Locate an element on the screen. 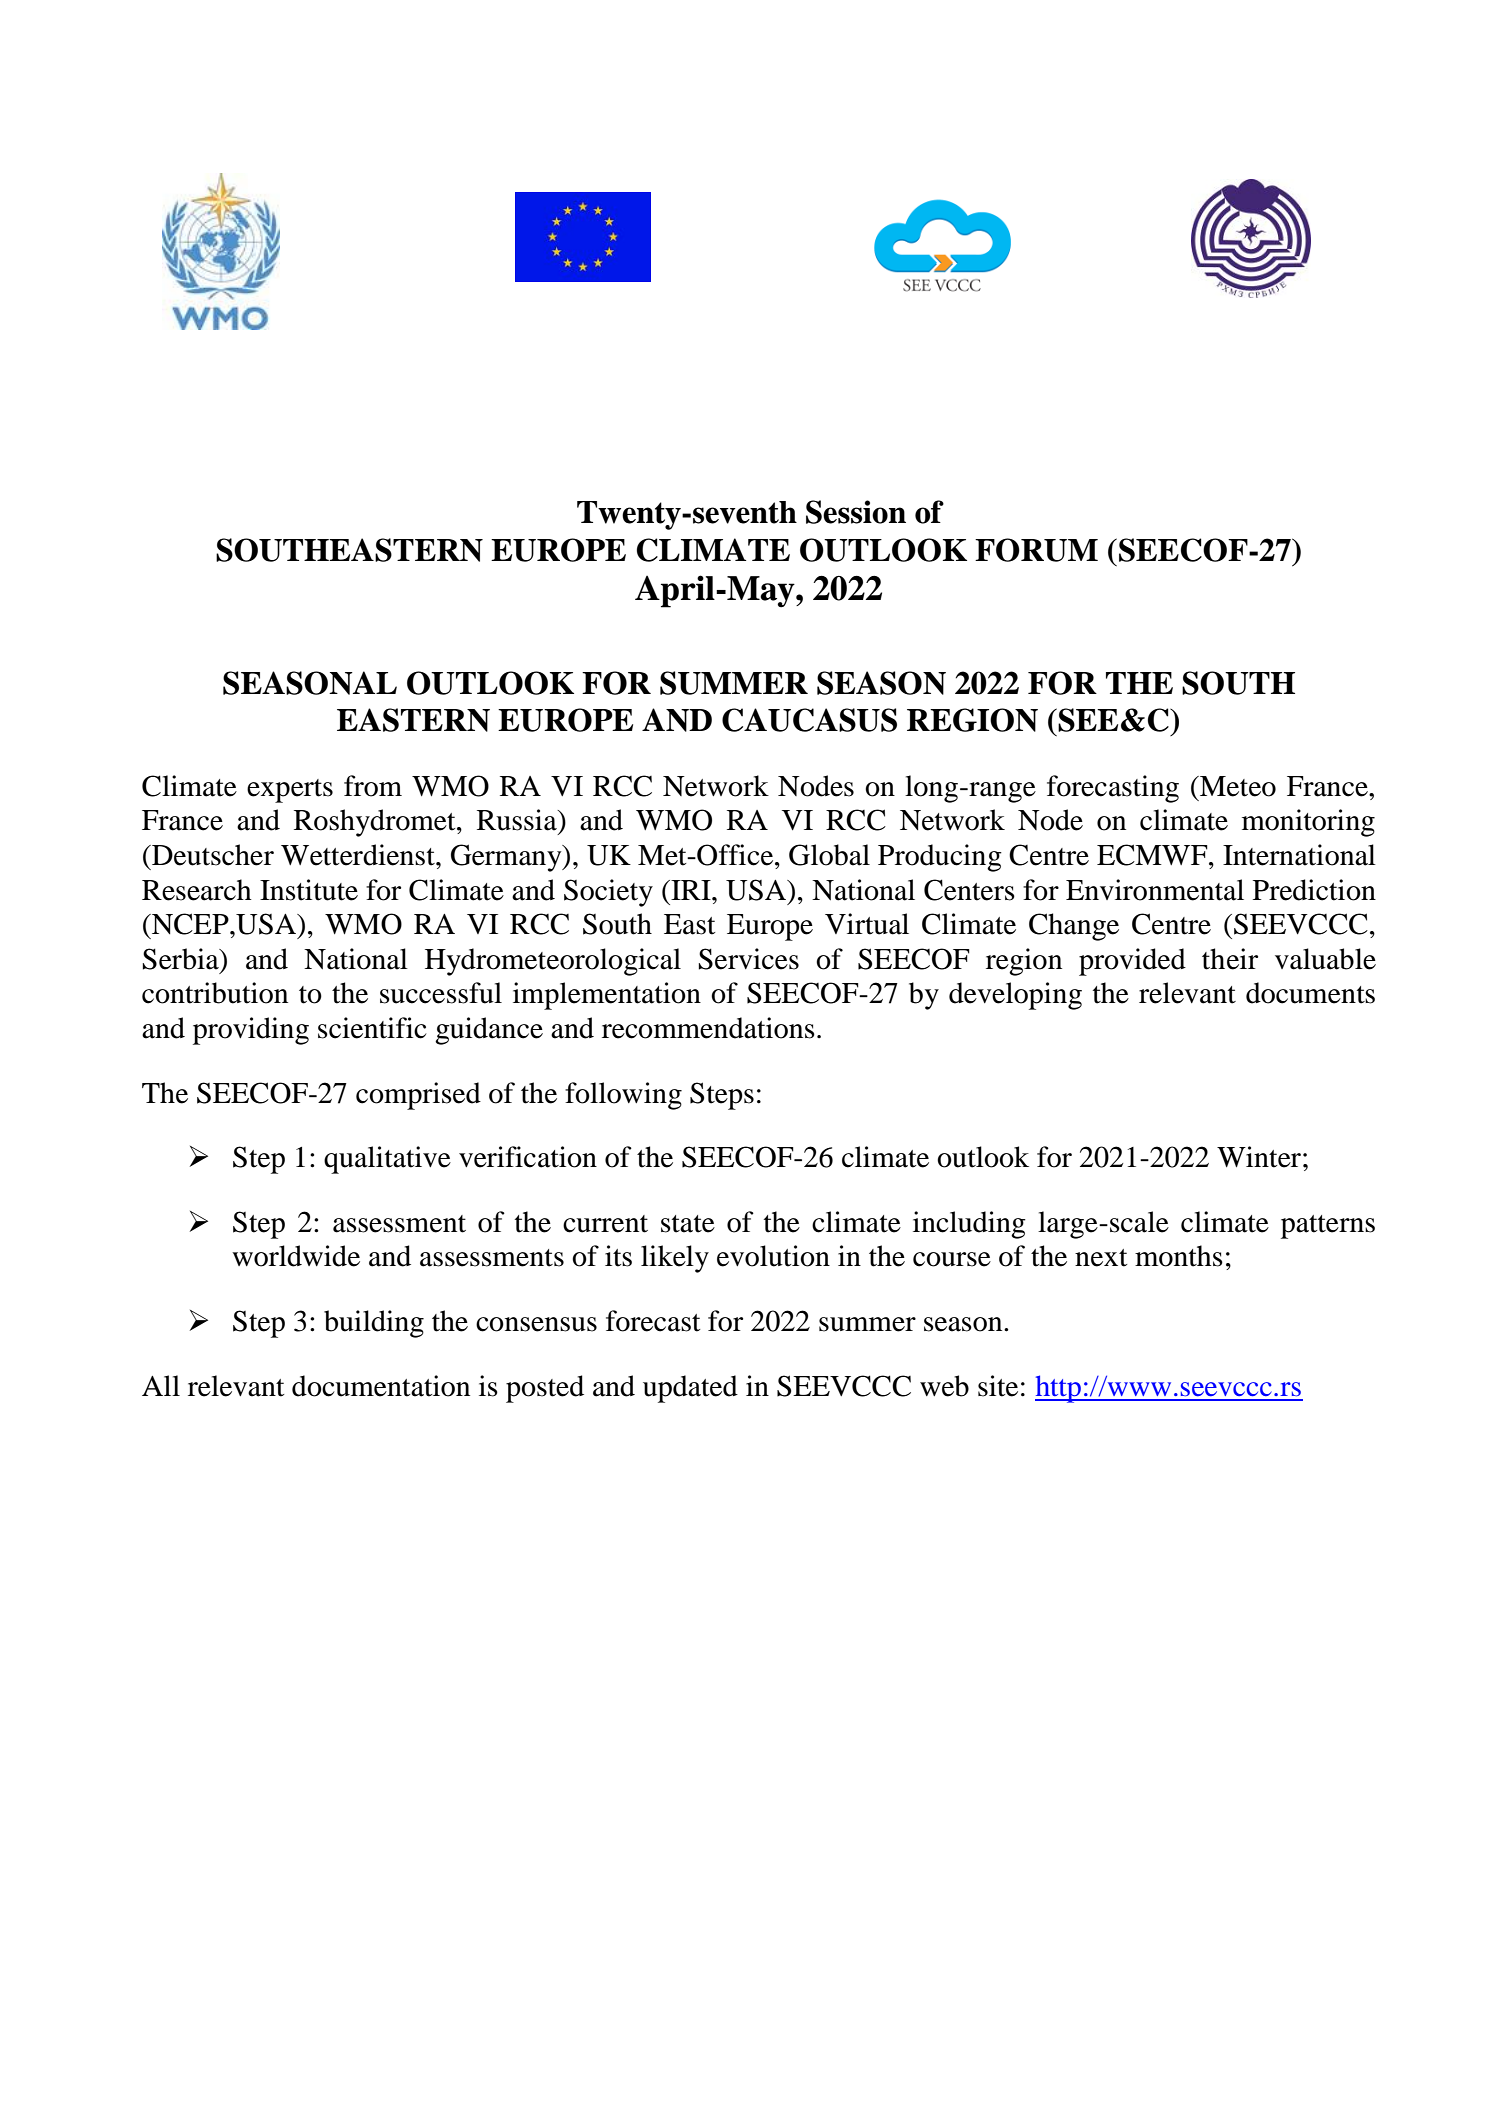 The image size is (1492, 2110). FORUM is located at coordinates (1036, 550).
